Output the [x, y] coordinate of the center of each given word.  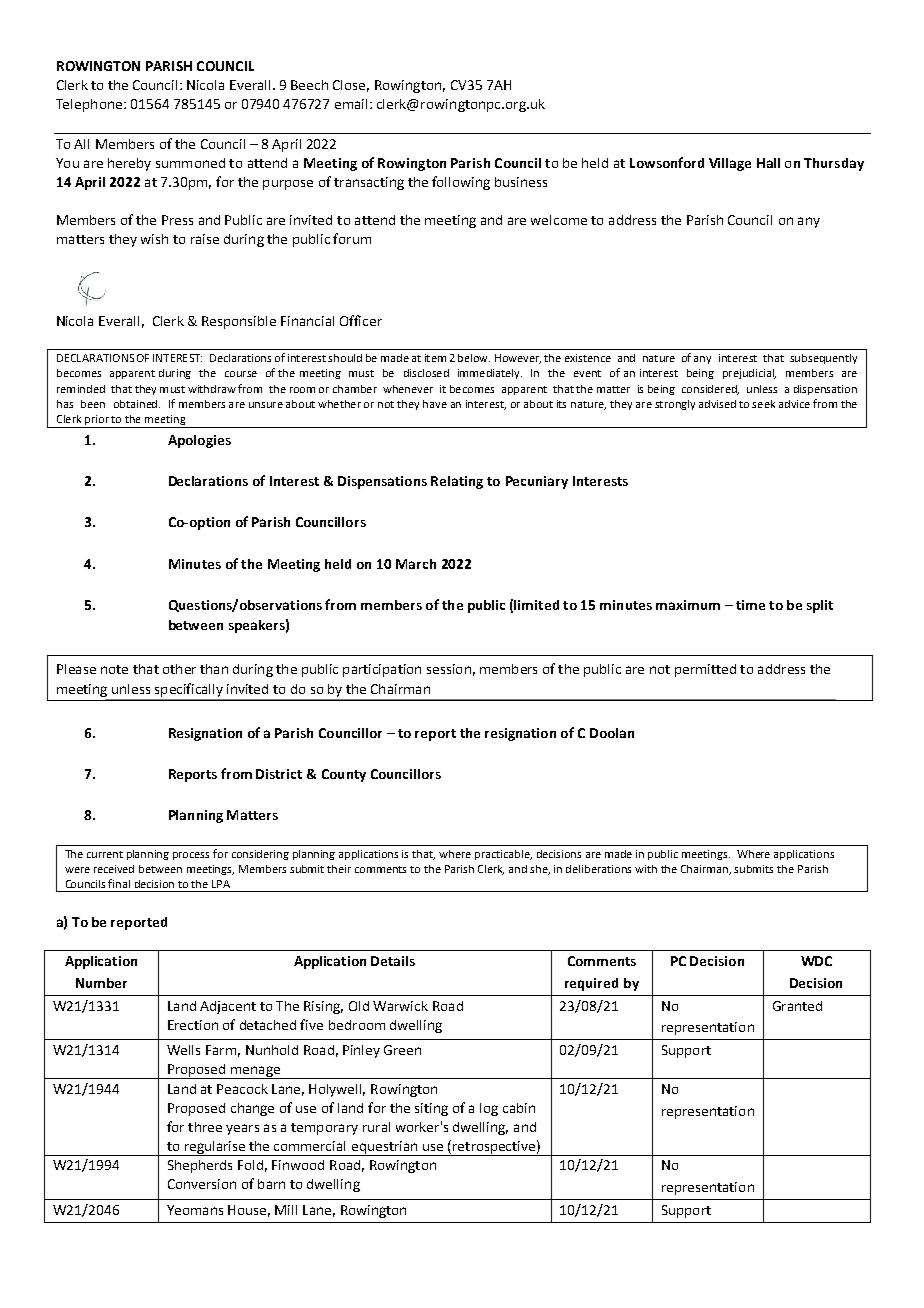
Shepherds [200, 1166]
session [449, 669]
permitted [705, 670]
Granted [797, 1006]
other [179, 669]
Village [730, 164]
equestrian [384, 1148]
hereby [129, 164]
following [461, 183]
